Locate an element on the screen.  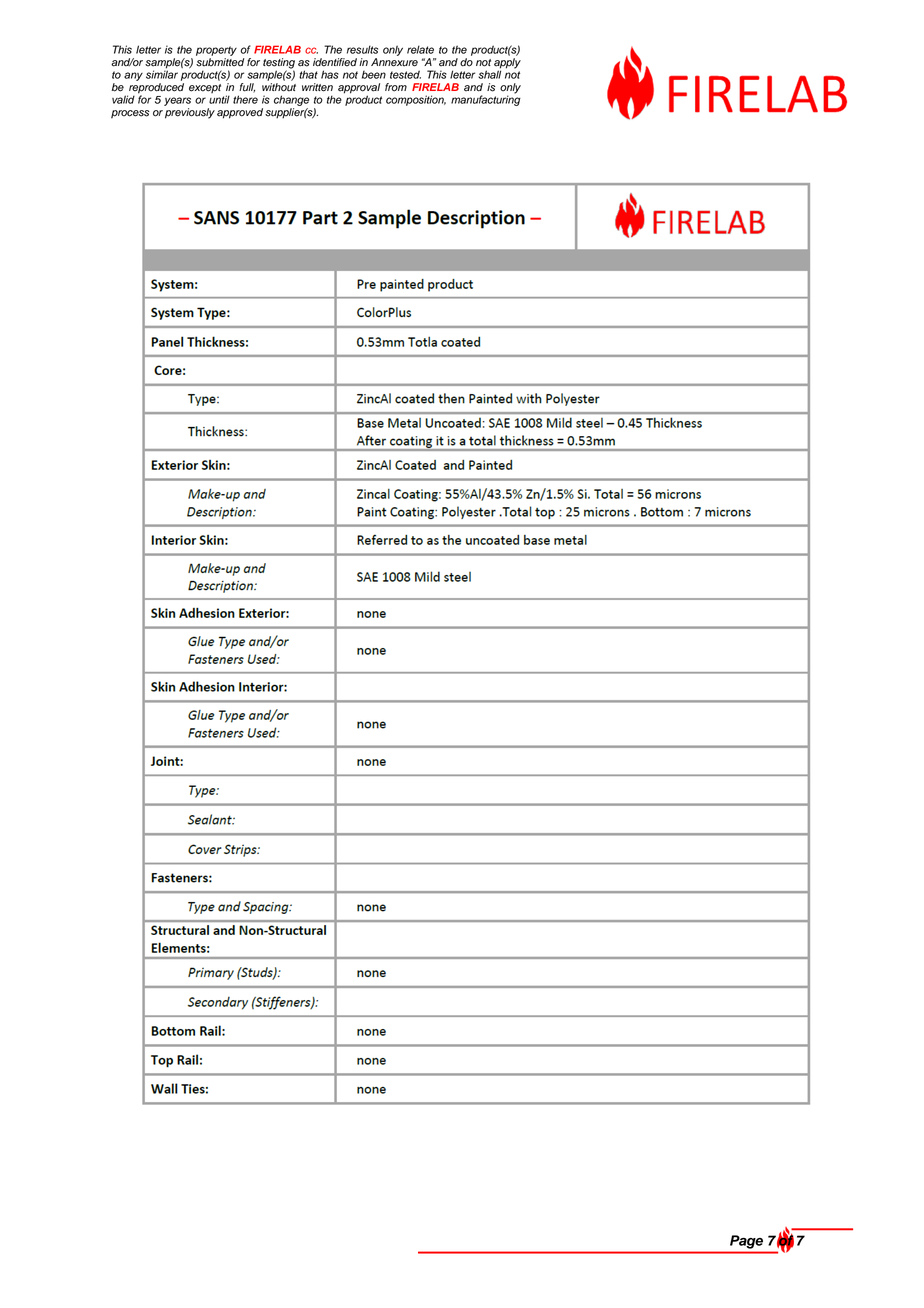
manufacturing is located at coordinates (486, 99).
